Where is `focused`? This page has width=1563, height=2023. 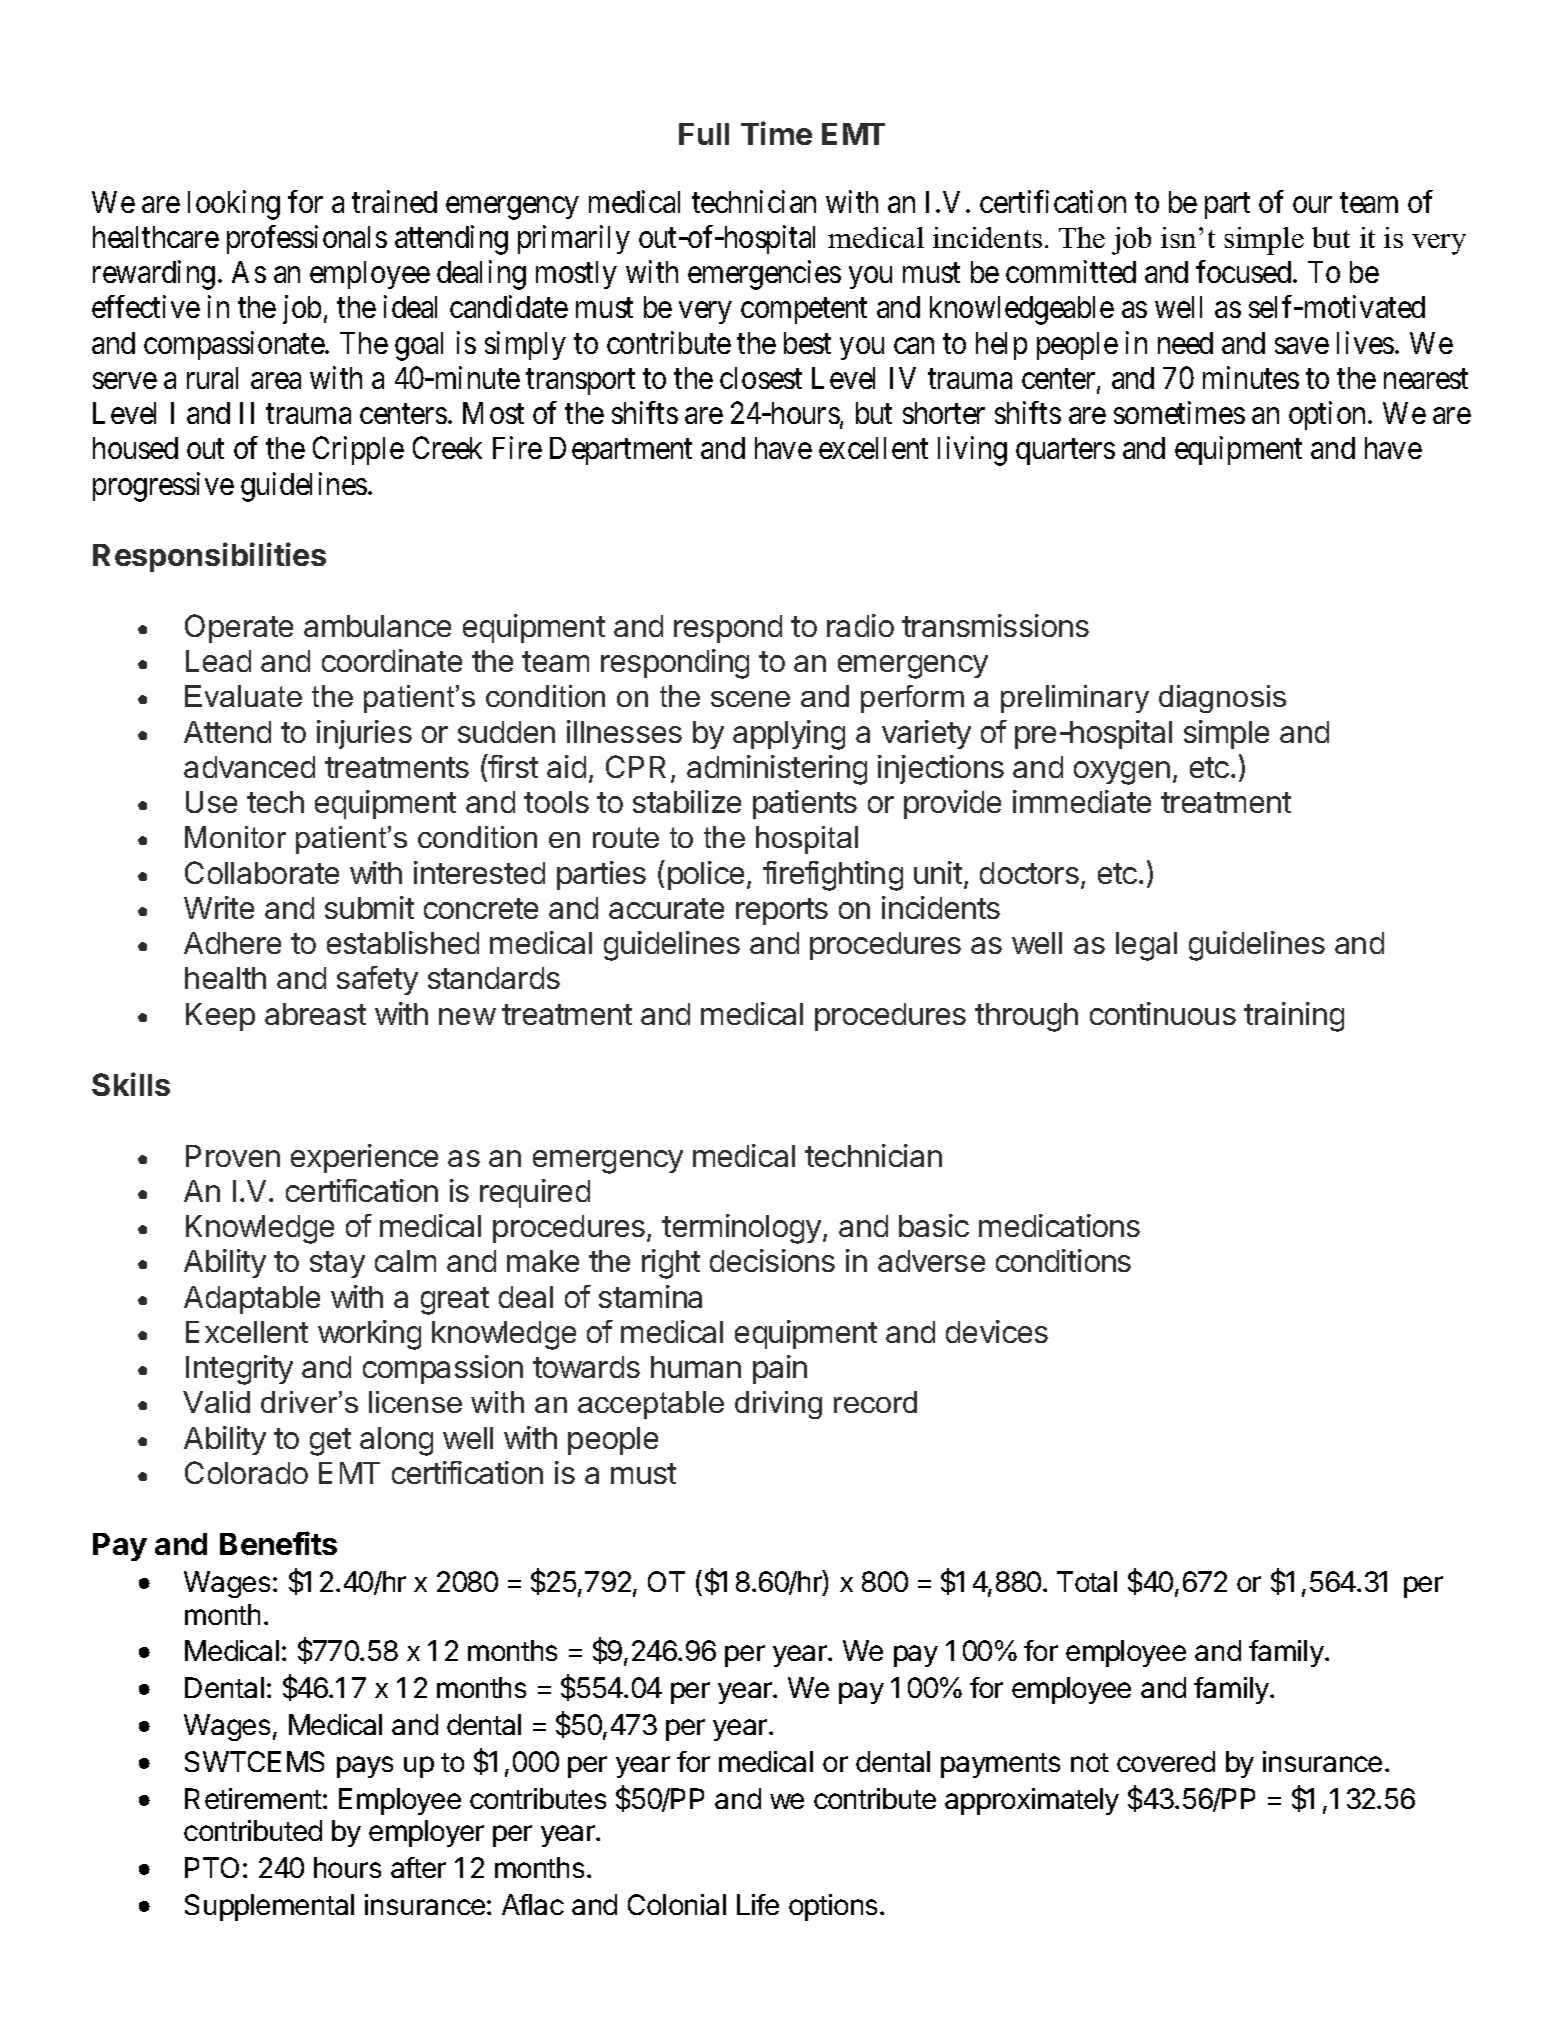 focused is located at coordinates (1245, 271).
